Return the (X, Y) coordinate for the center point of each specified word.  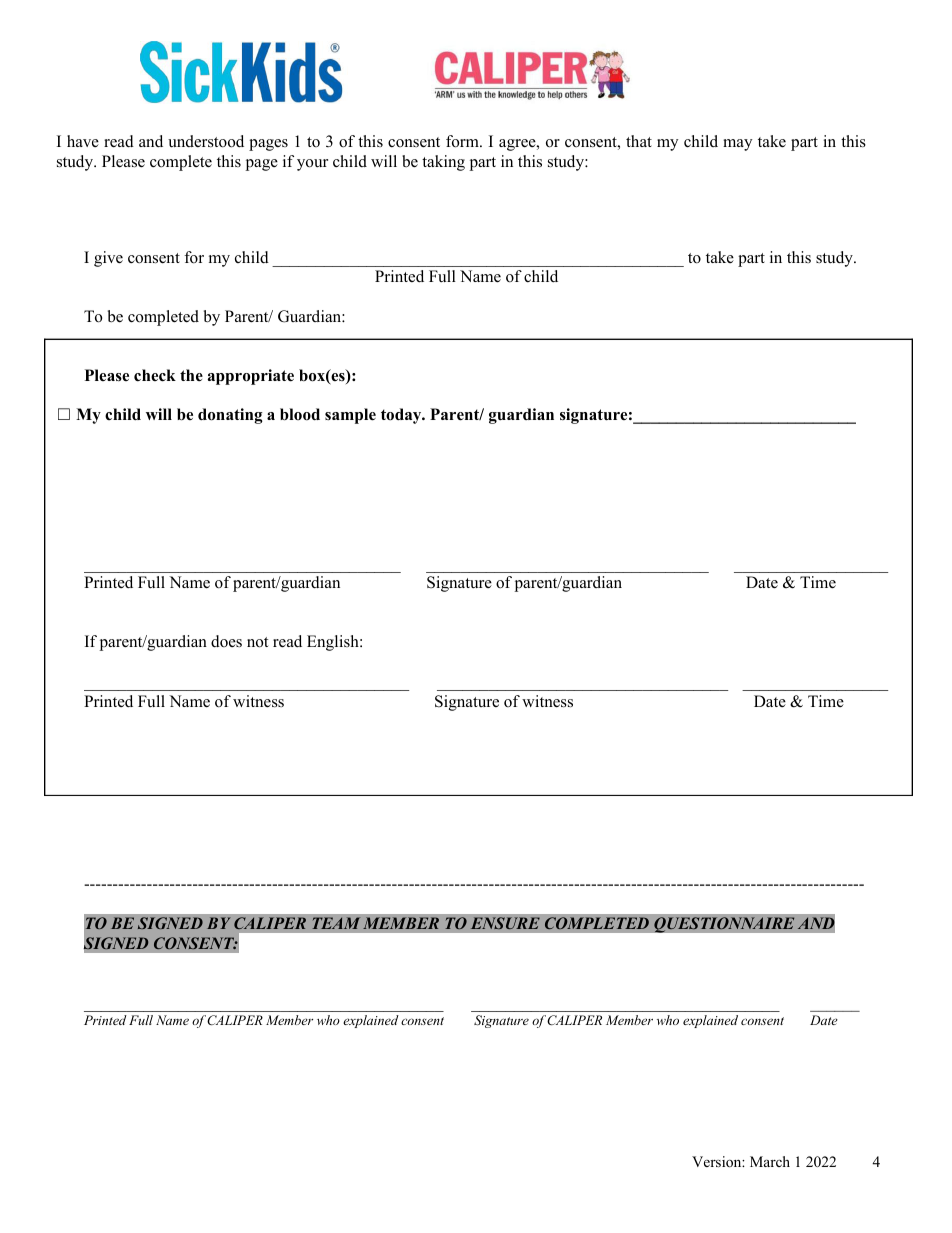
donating (230, 416)
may (737, 145)
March (770, 1161)
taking (443, 163)
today (402, 416)
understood (206, 141)
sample (350, 416)
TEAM (336, 923)
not (257, 642)
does (226, 641)
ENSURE (505, 923)
